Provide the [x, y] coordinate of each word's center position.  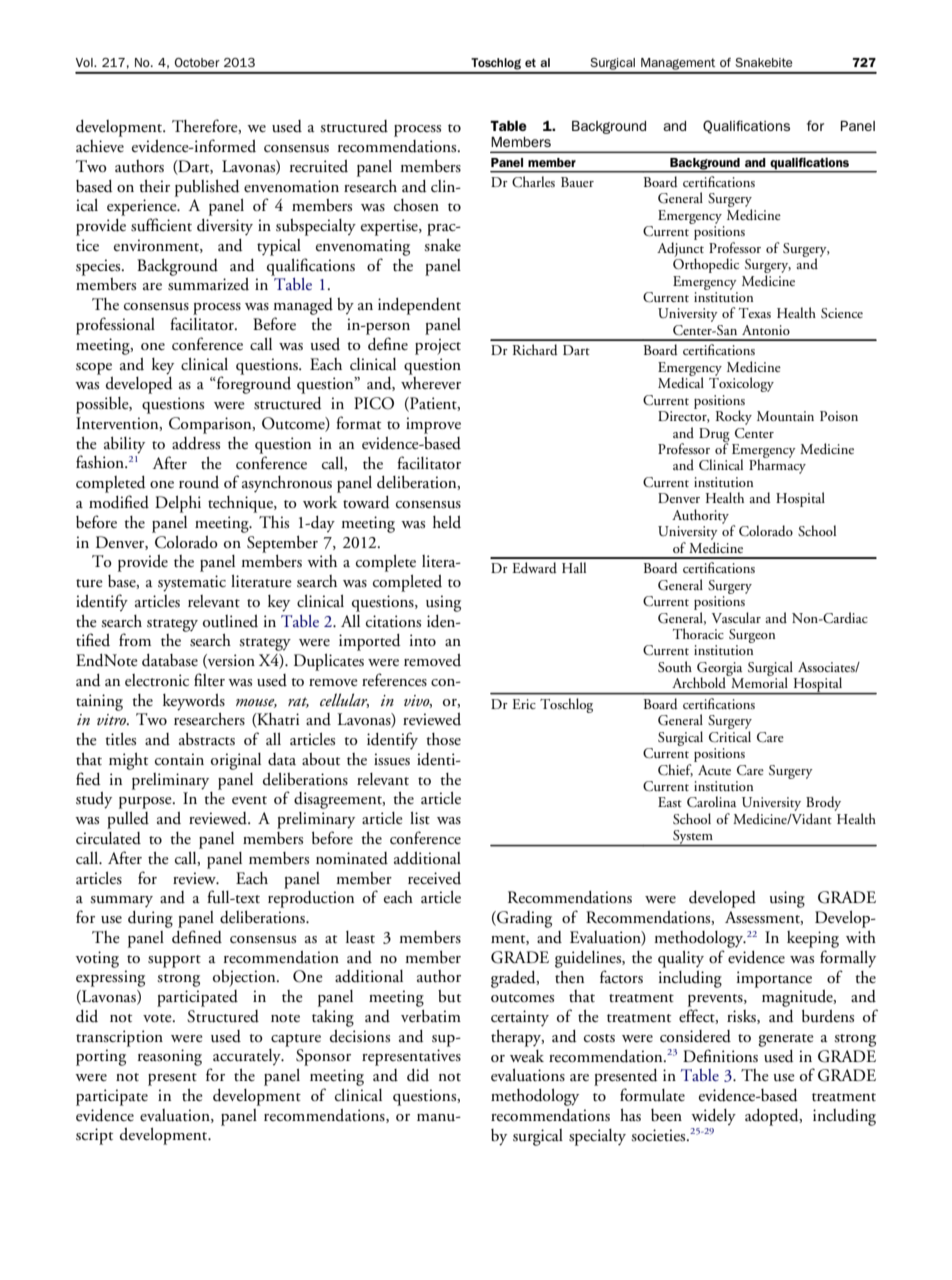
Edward [534, 568]
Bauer [577, 182]
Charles [533, 182]
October [197, 62]
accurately [248, 1057]
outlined [230, 621]
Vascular [736, 617]
